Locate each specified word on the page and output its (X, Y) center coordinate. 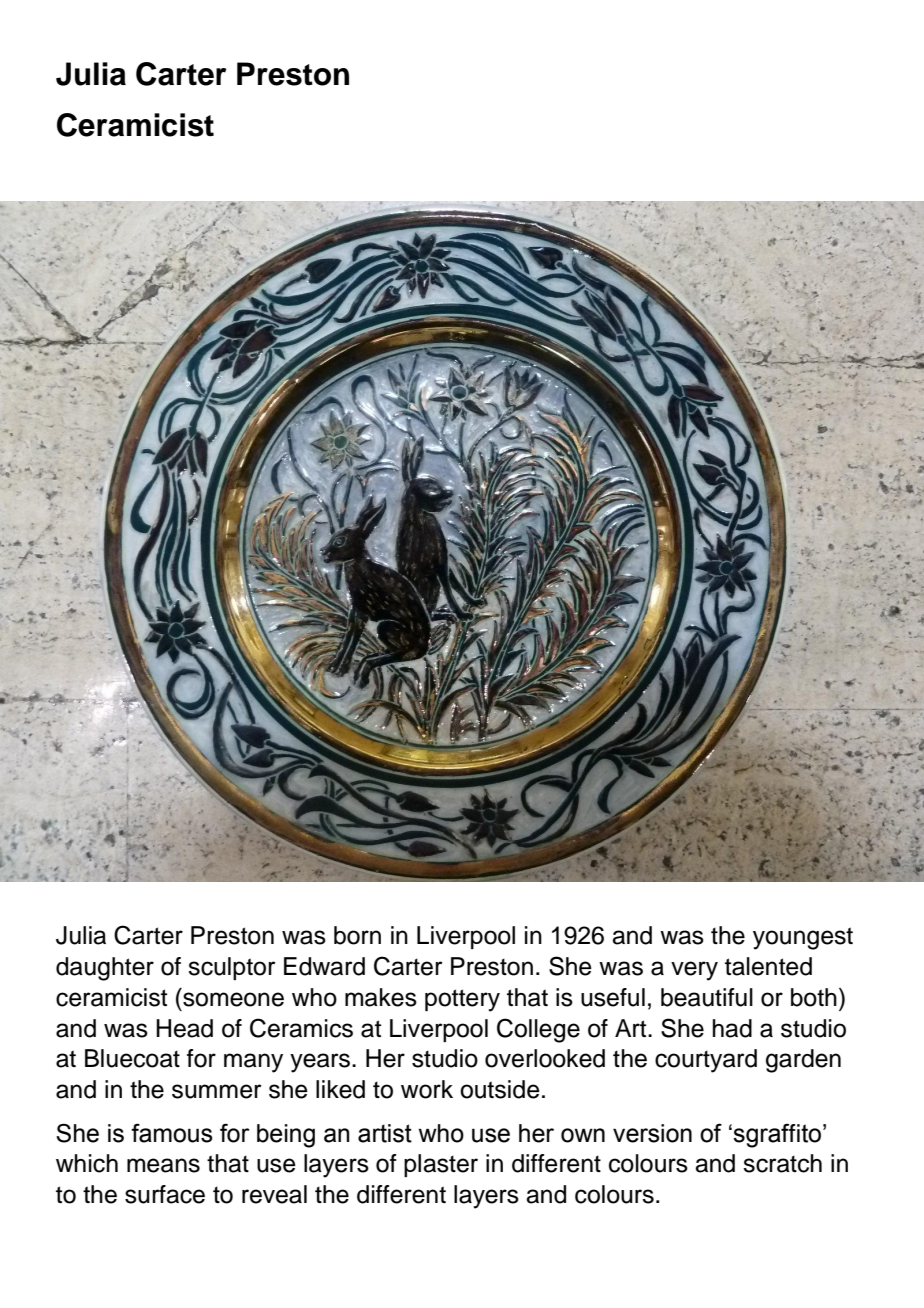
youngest (803, 938)
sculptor (232, 968)
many (253, 1063)
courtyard (706, 1061)
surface (165, 1194)
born (357, 935)
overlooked (545, 1058)
